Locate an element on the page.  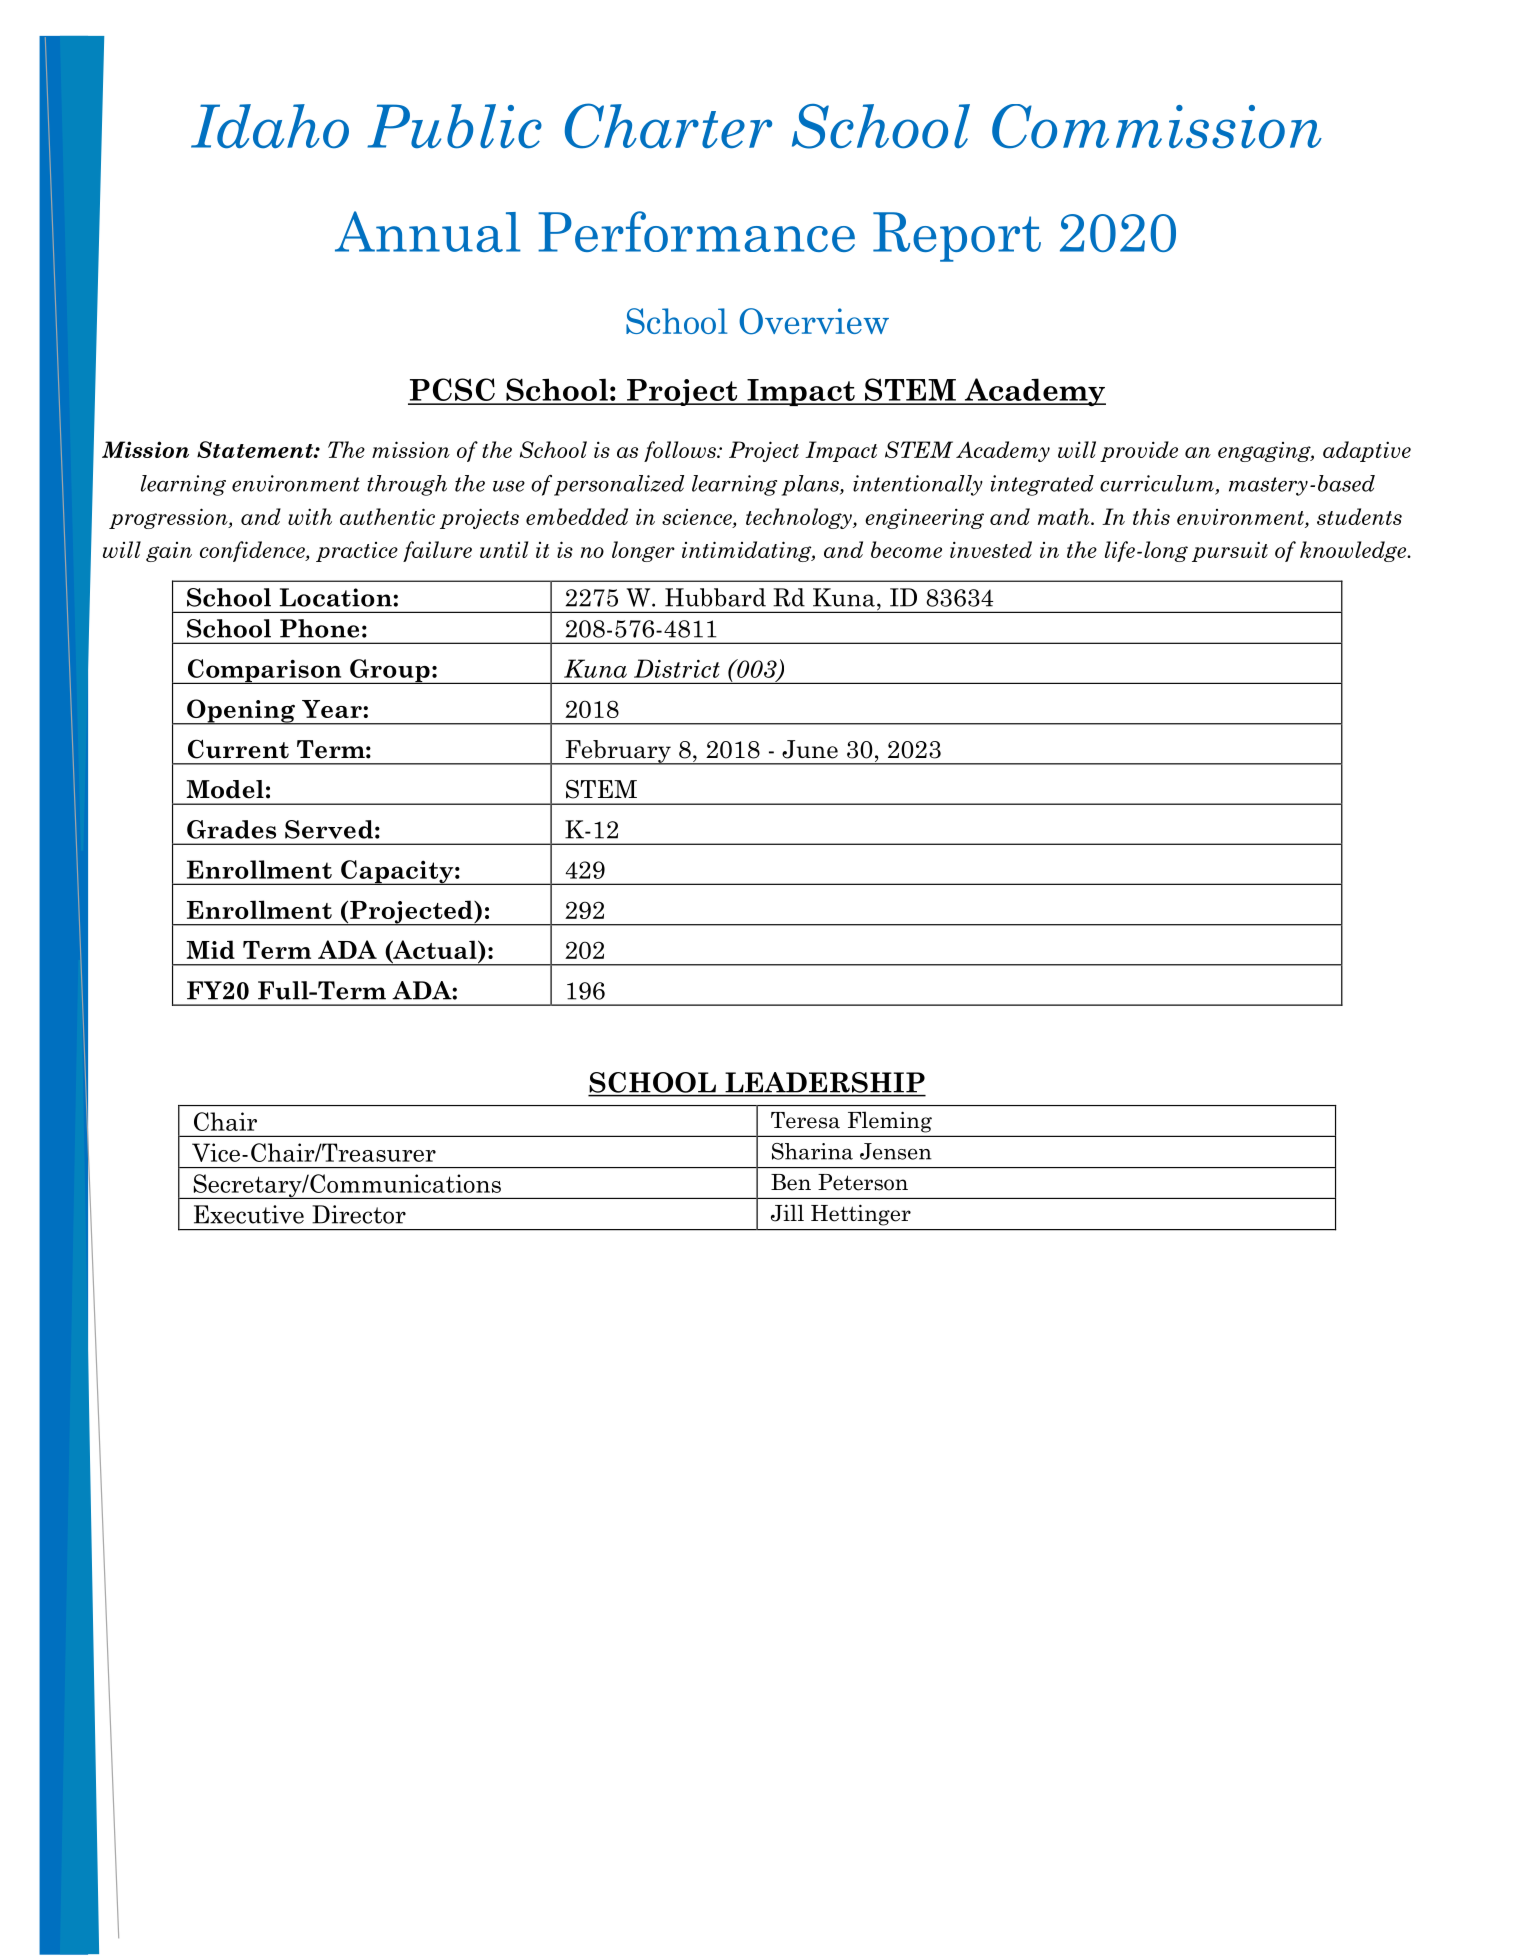
pursuit is located at coordinates (1230, 551).
